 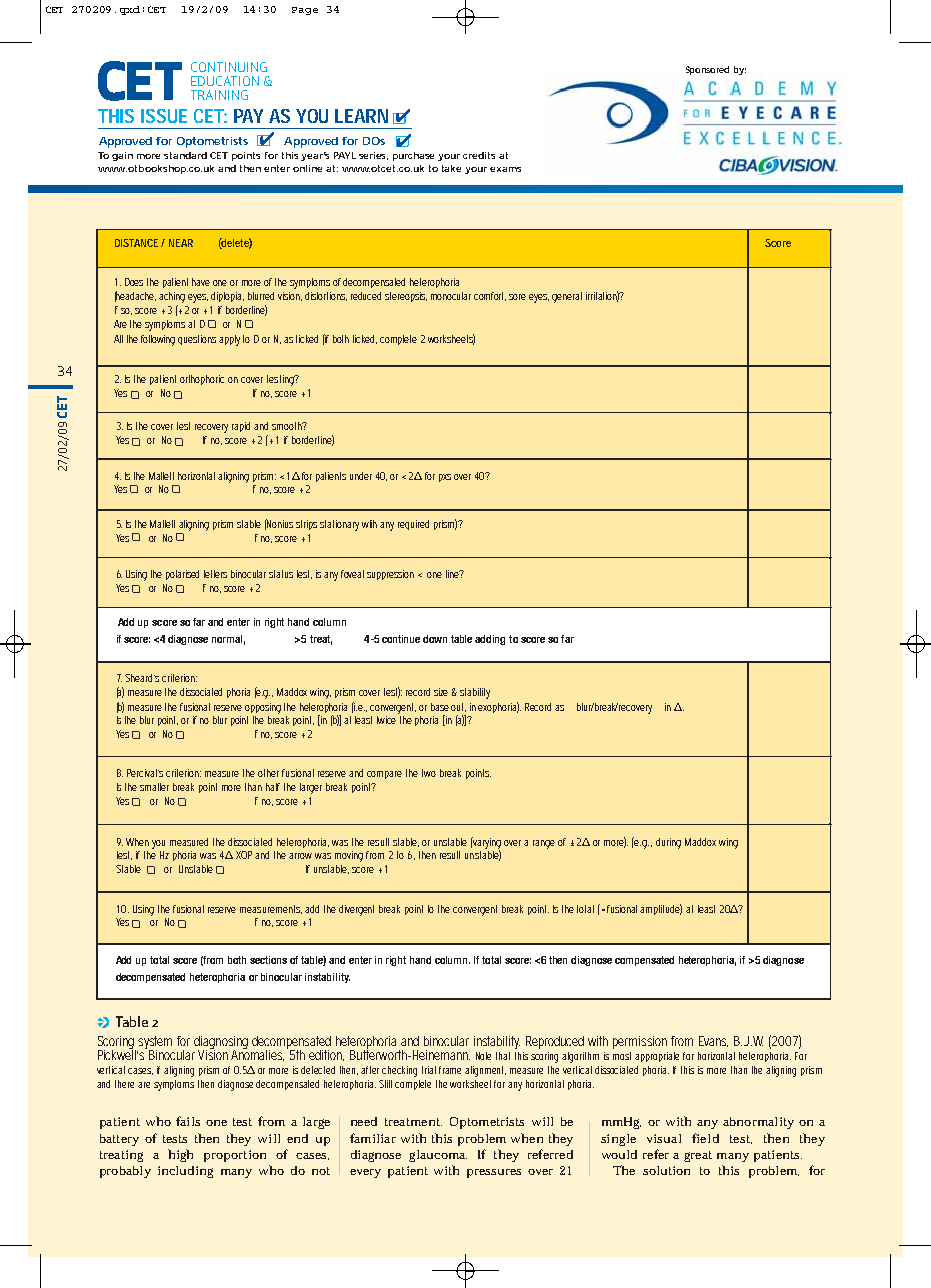 What do you see at coordinates (188, 1121) in the page?
I see `fails` at bounding box center [188, 1121].
